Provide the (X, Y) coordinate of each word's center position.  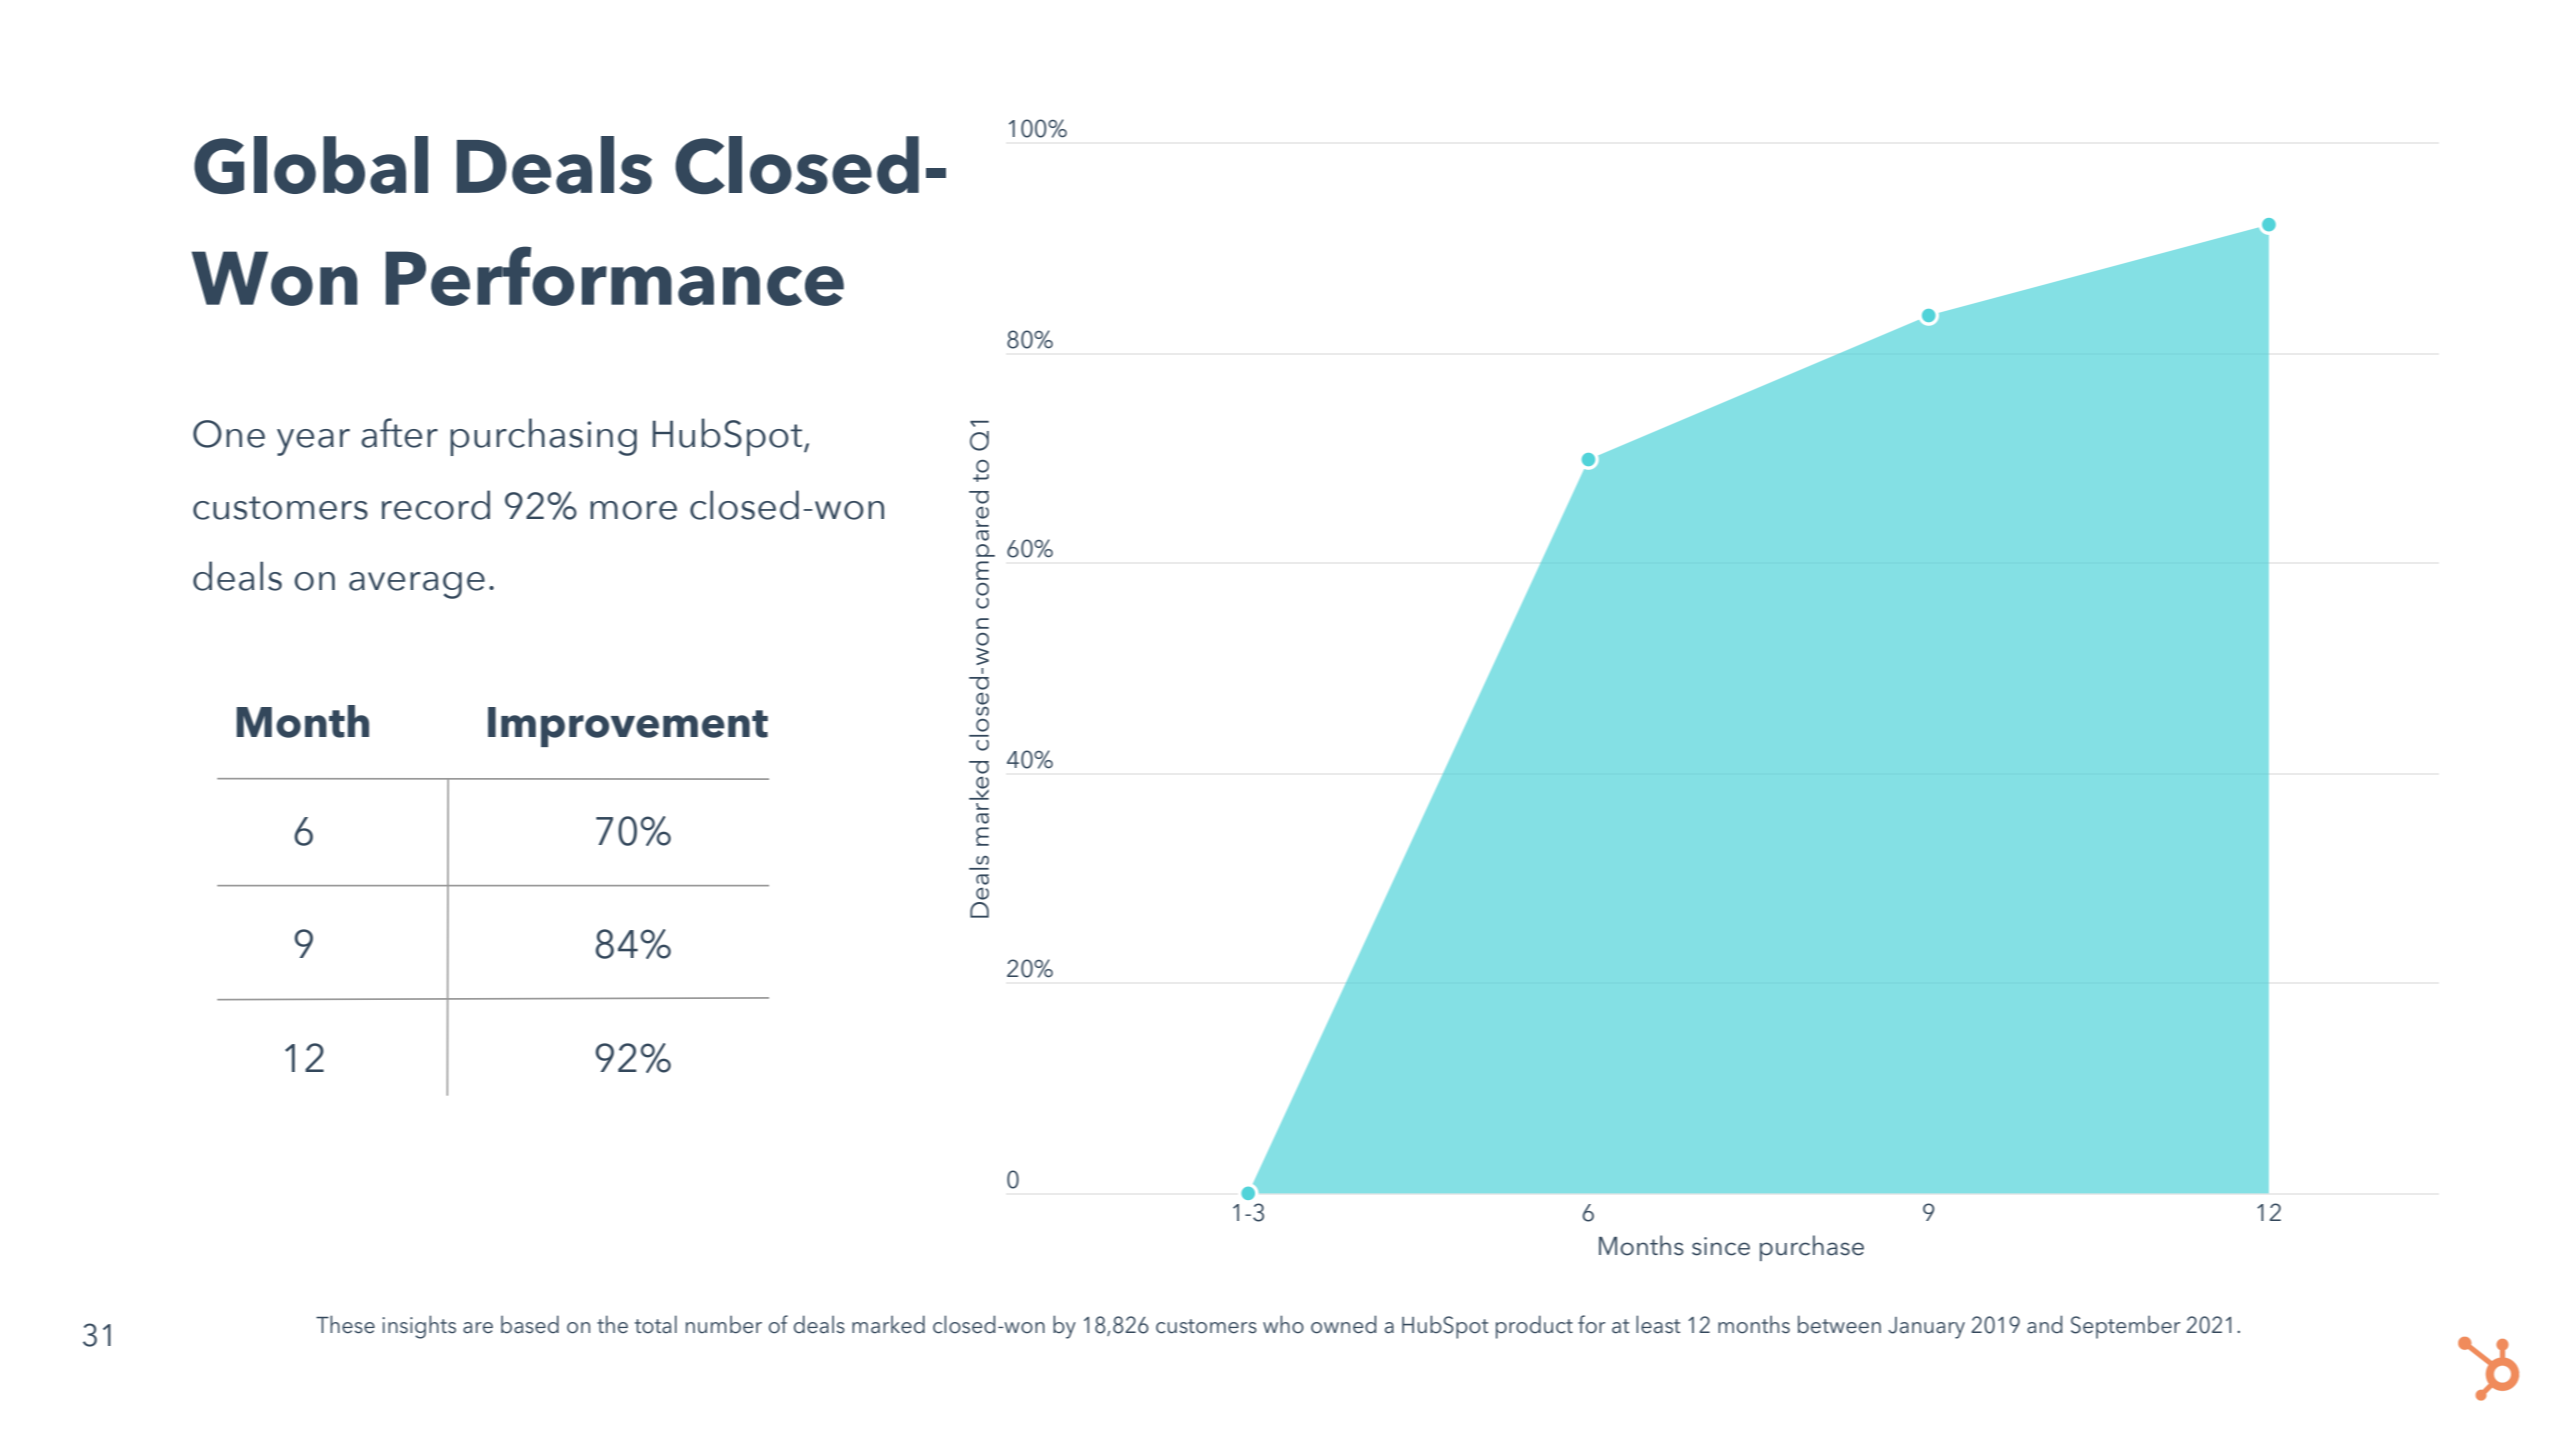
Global (311, 165)
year (313, 442)
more (633, 510)
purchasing (543, 437)
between (1839, 1324)
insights (419, 1327)
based (530, 1324)
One (229, 434)
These (345, 1324)
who (1283, 1324)
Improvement (628, 727)
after (399, 433)
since (1721, 1246)
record (436, 505)
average (417, 585)
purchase (1812, 1248)
